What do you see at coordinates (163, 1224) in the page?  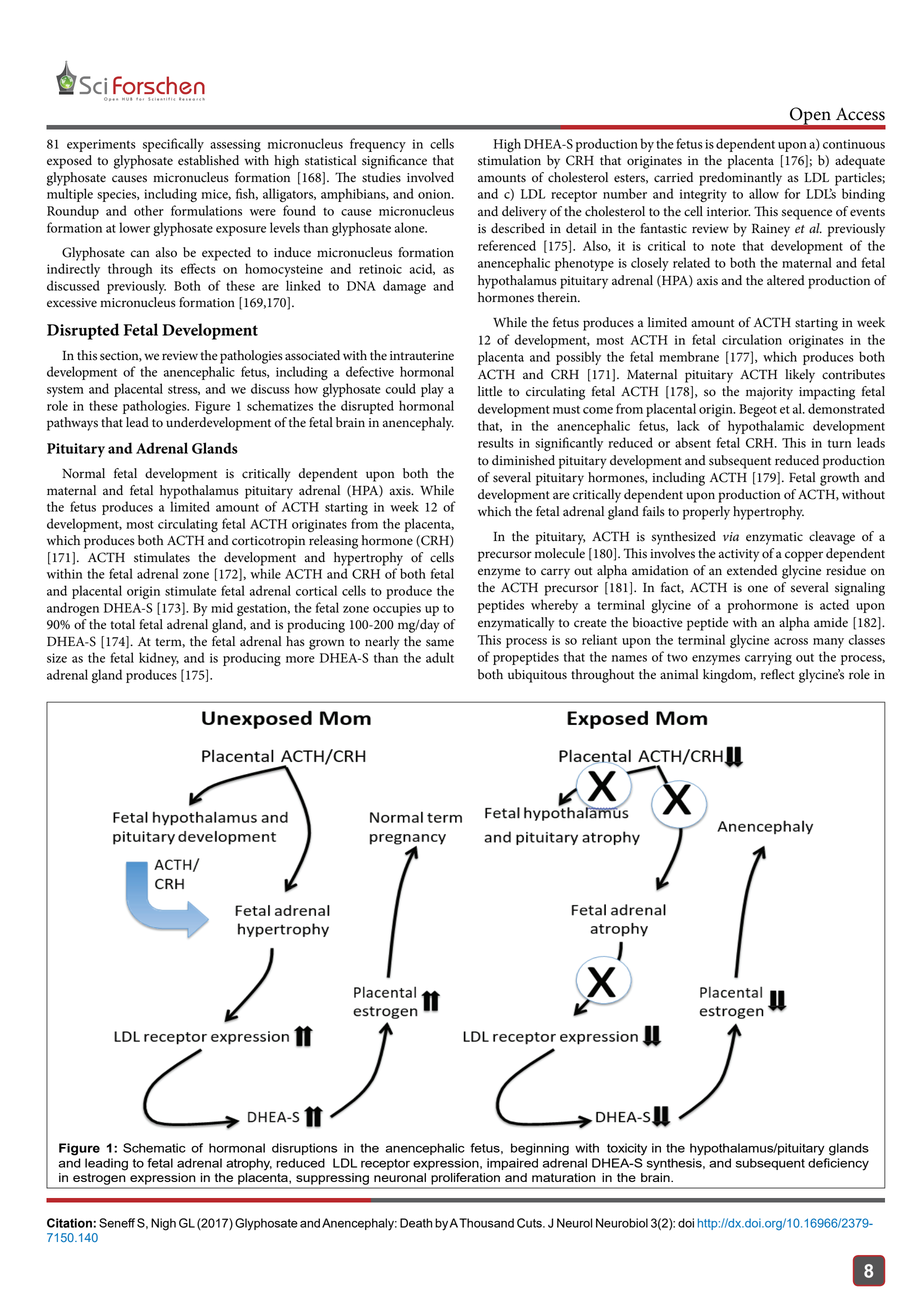 I see `Nigh` at bounding box center [163, 1224].
